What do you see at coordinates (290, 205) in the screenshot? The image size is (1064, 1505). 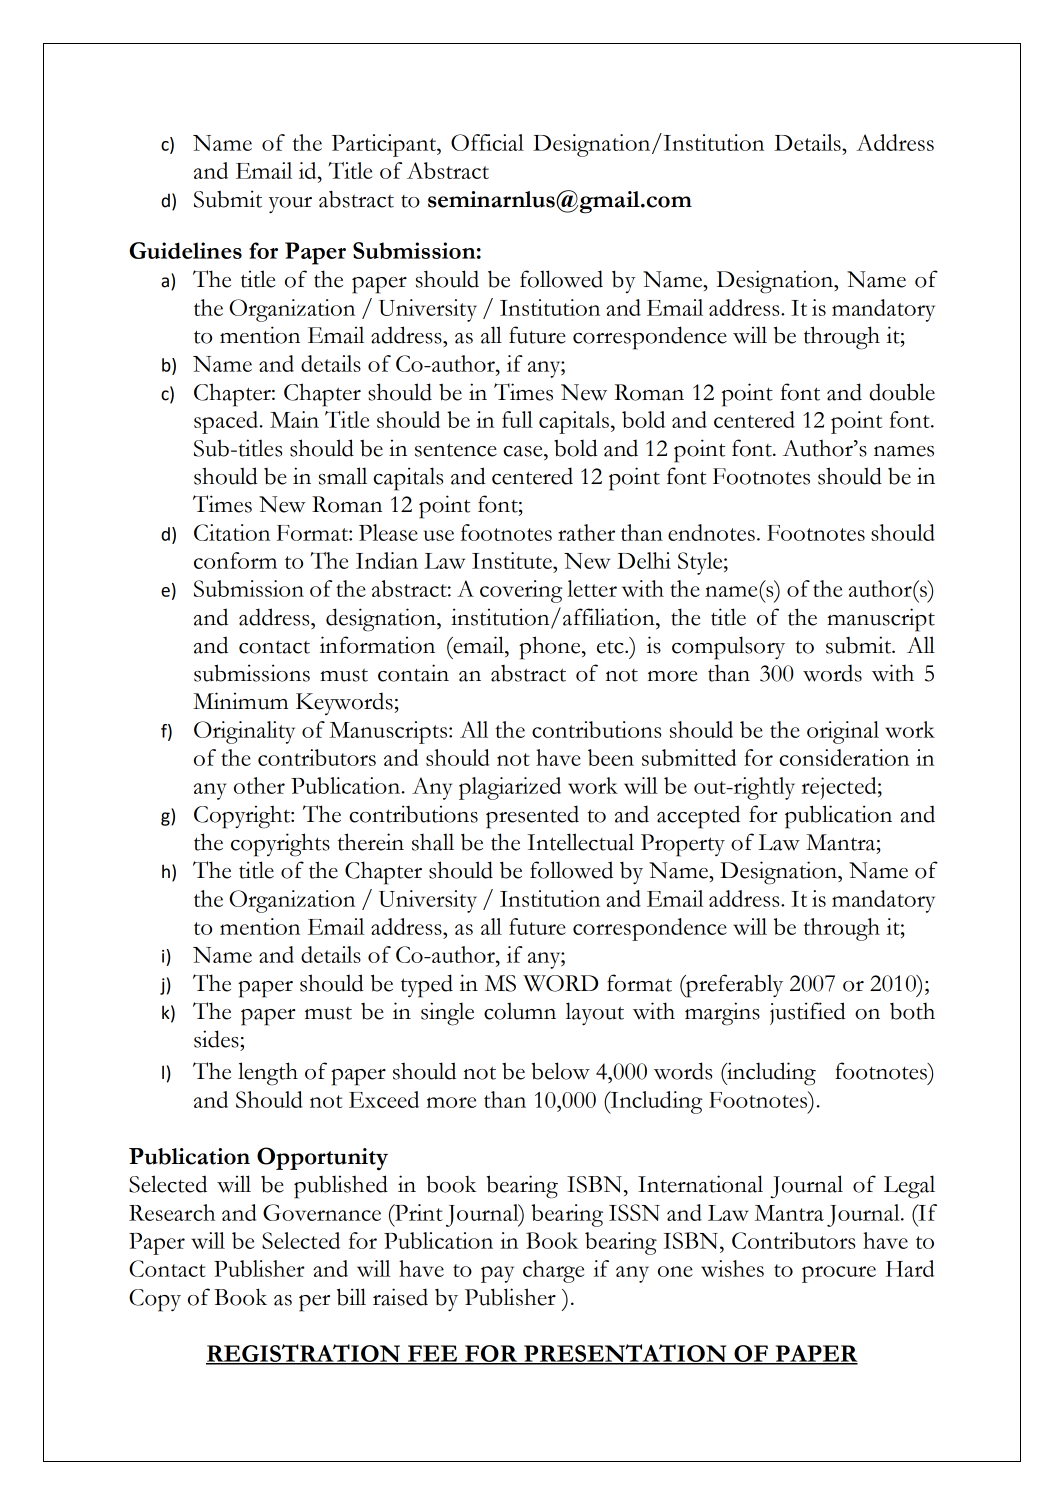 I see `your` at bounding box center [290, 205].
